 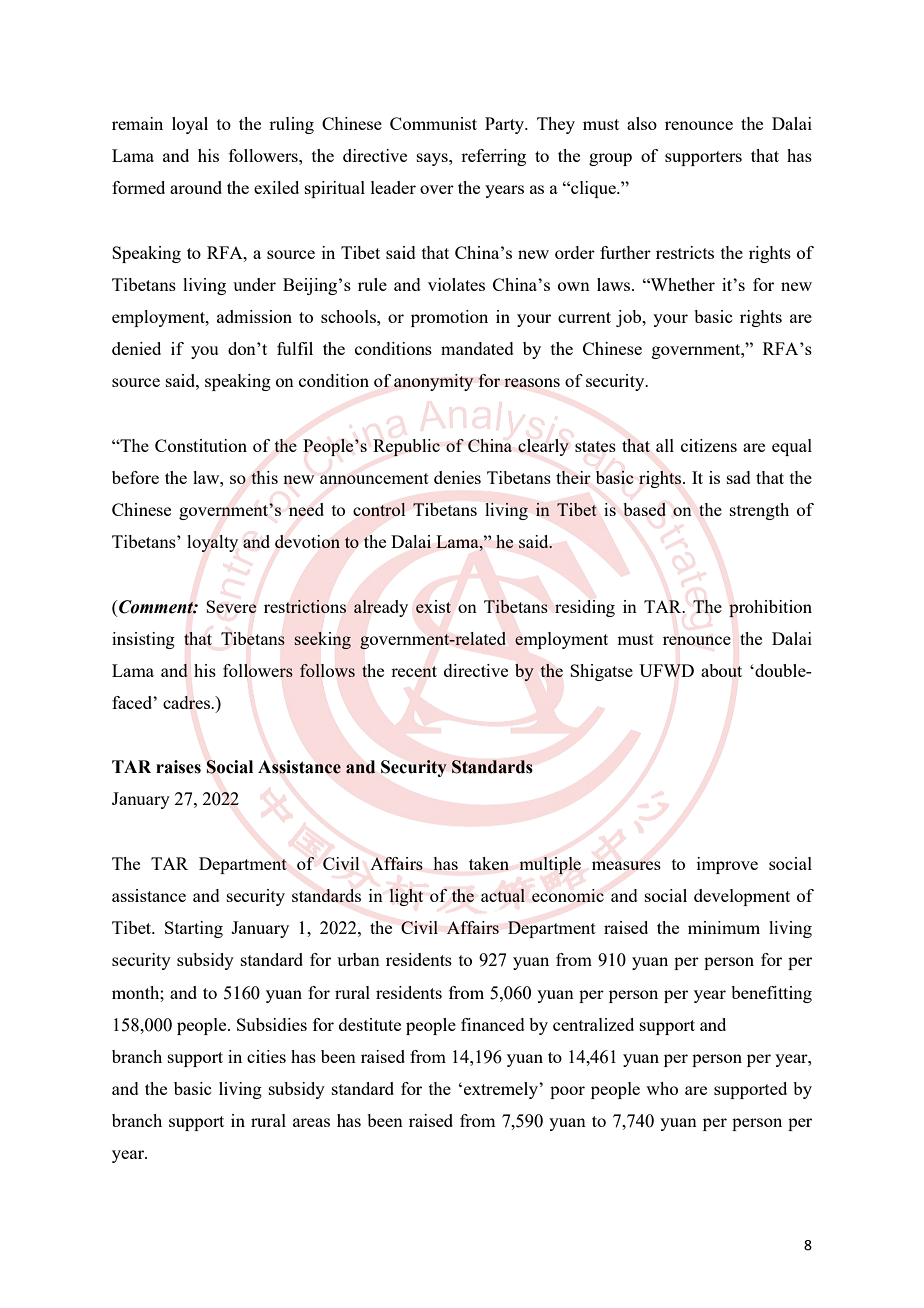 What do you see at coordinates (493, 157) in the document?
I see `referring` at bounding box center [493, 157].
